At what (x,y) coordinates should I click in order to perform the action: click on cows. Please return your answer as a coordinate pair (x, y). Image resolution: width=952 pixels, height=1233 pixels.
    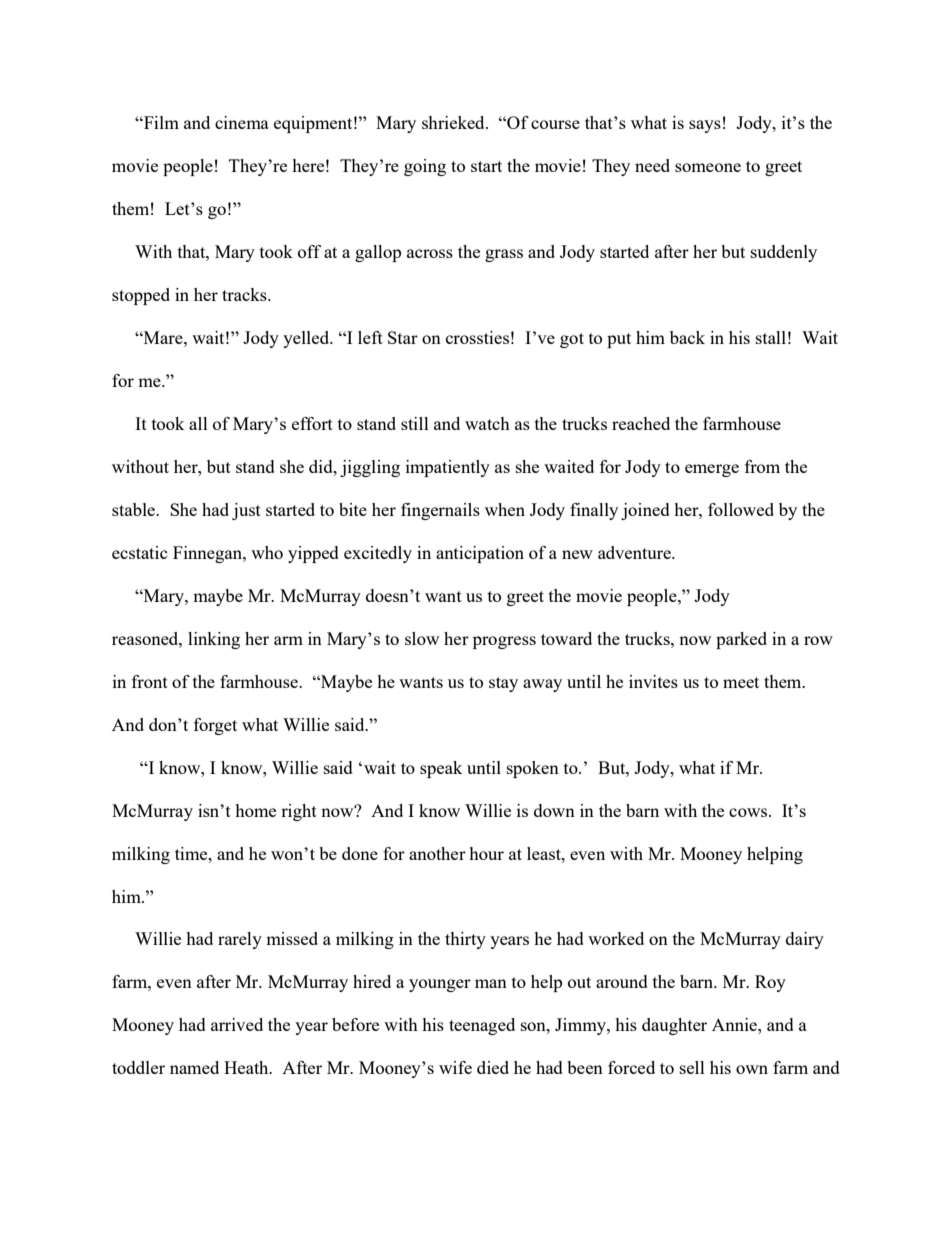
    Looking at the image, I should click on (749, 812).
